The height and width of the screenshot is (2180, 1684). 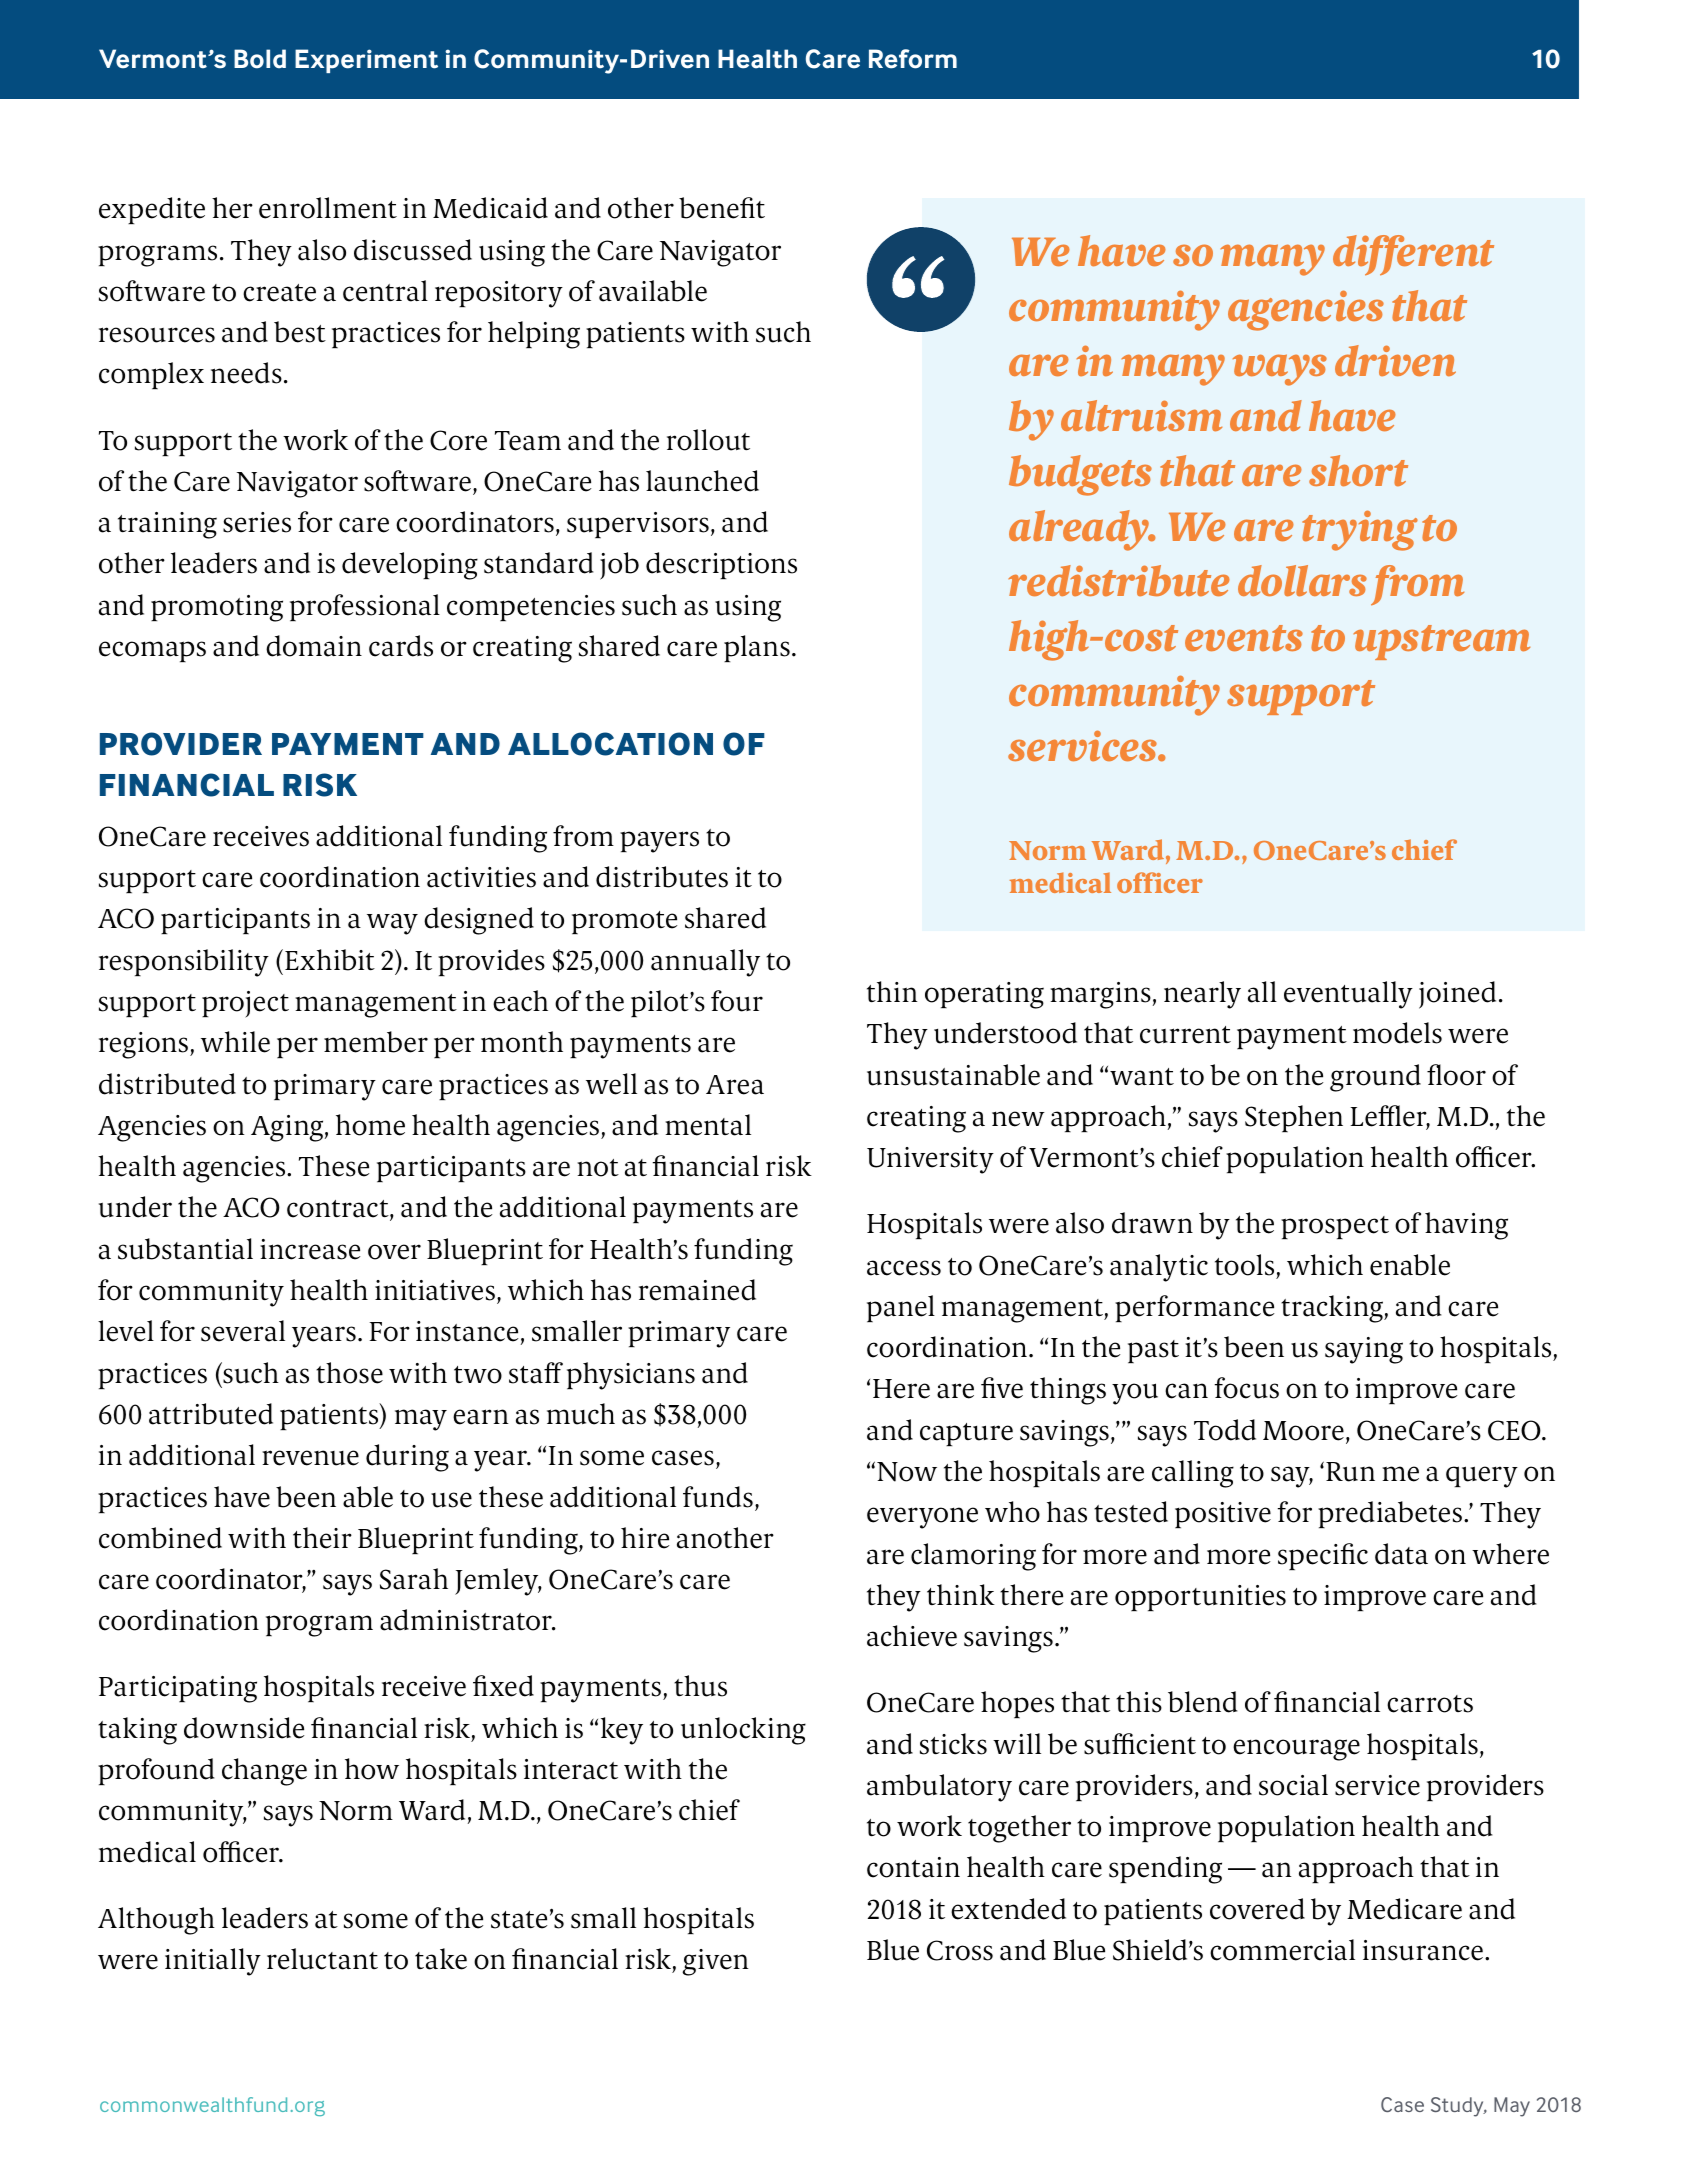 What do you see at coordinates (245, 1004) in the screenshot?
I see `project` at bounding box center [245, 1004].
